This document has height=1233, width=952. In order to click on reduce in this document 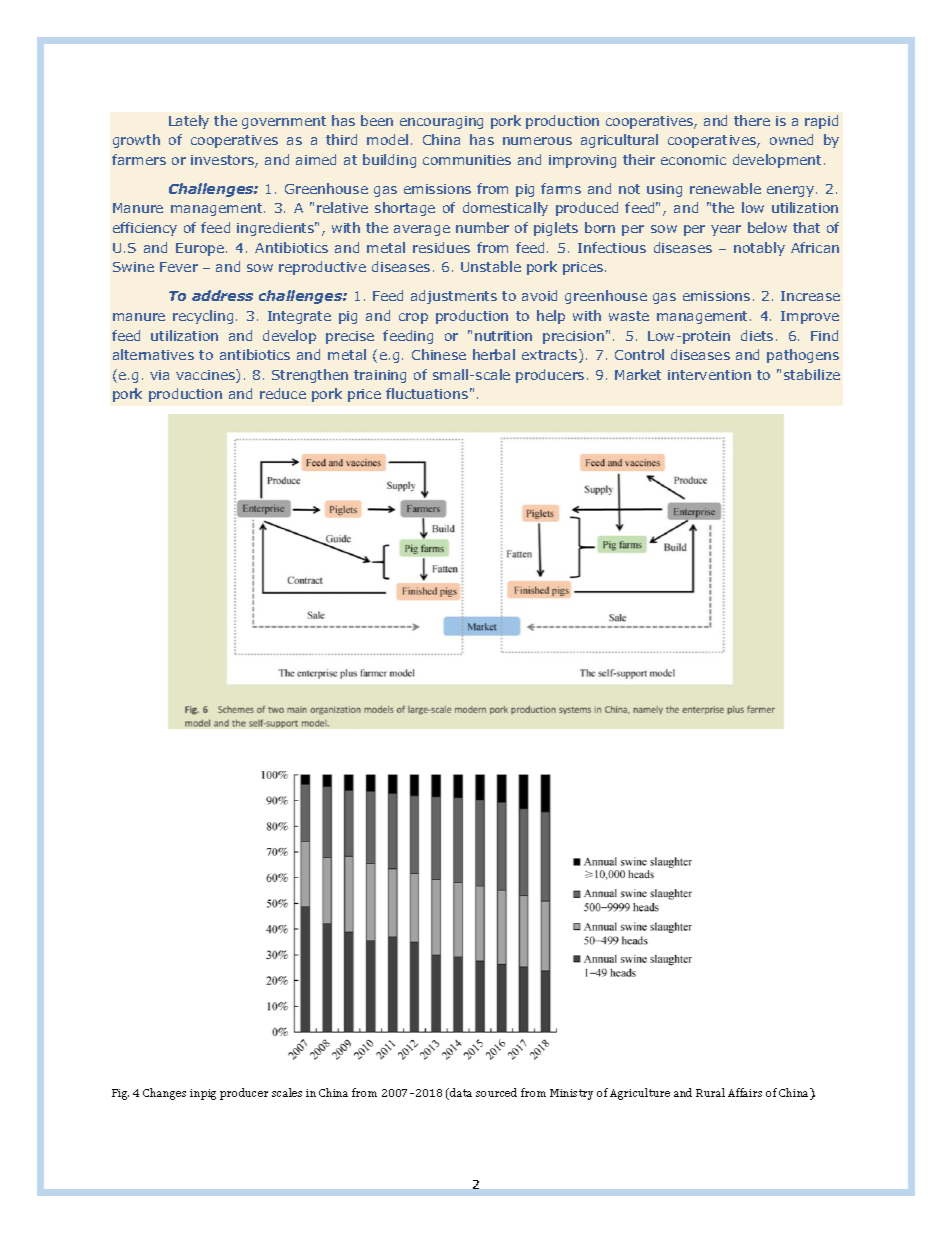, I will do `click(283, 393)`.
